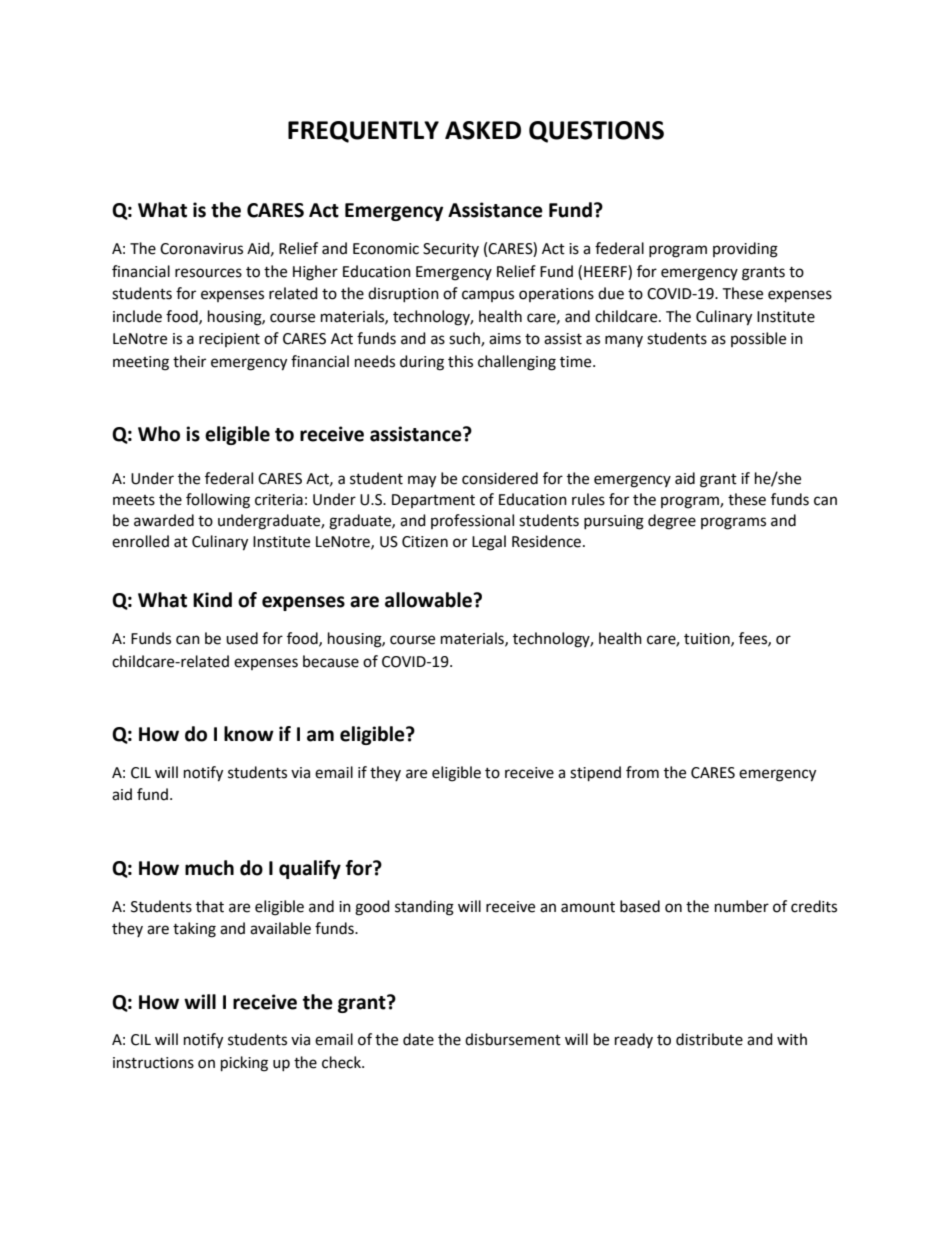 This document has width=952, height=1233. Describe the element at coordinates (672, 522) in the document. I see `degree` at that location.
